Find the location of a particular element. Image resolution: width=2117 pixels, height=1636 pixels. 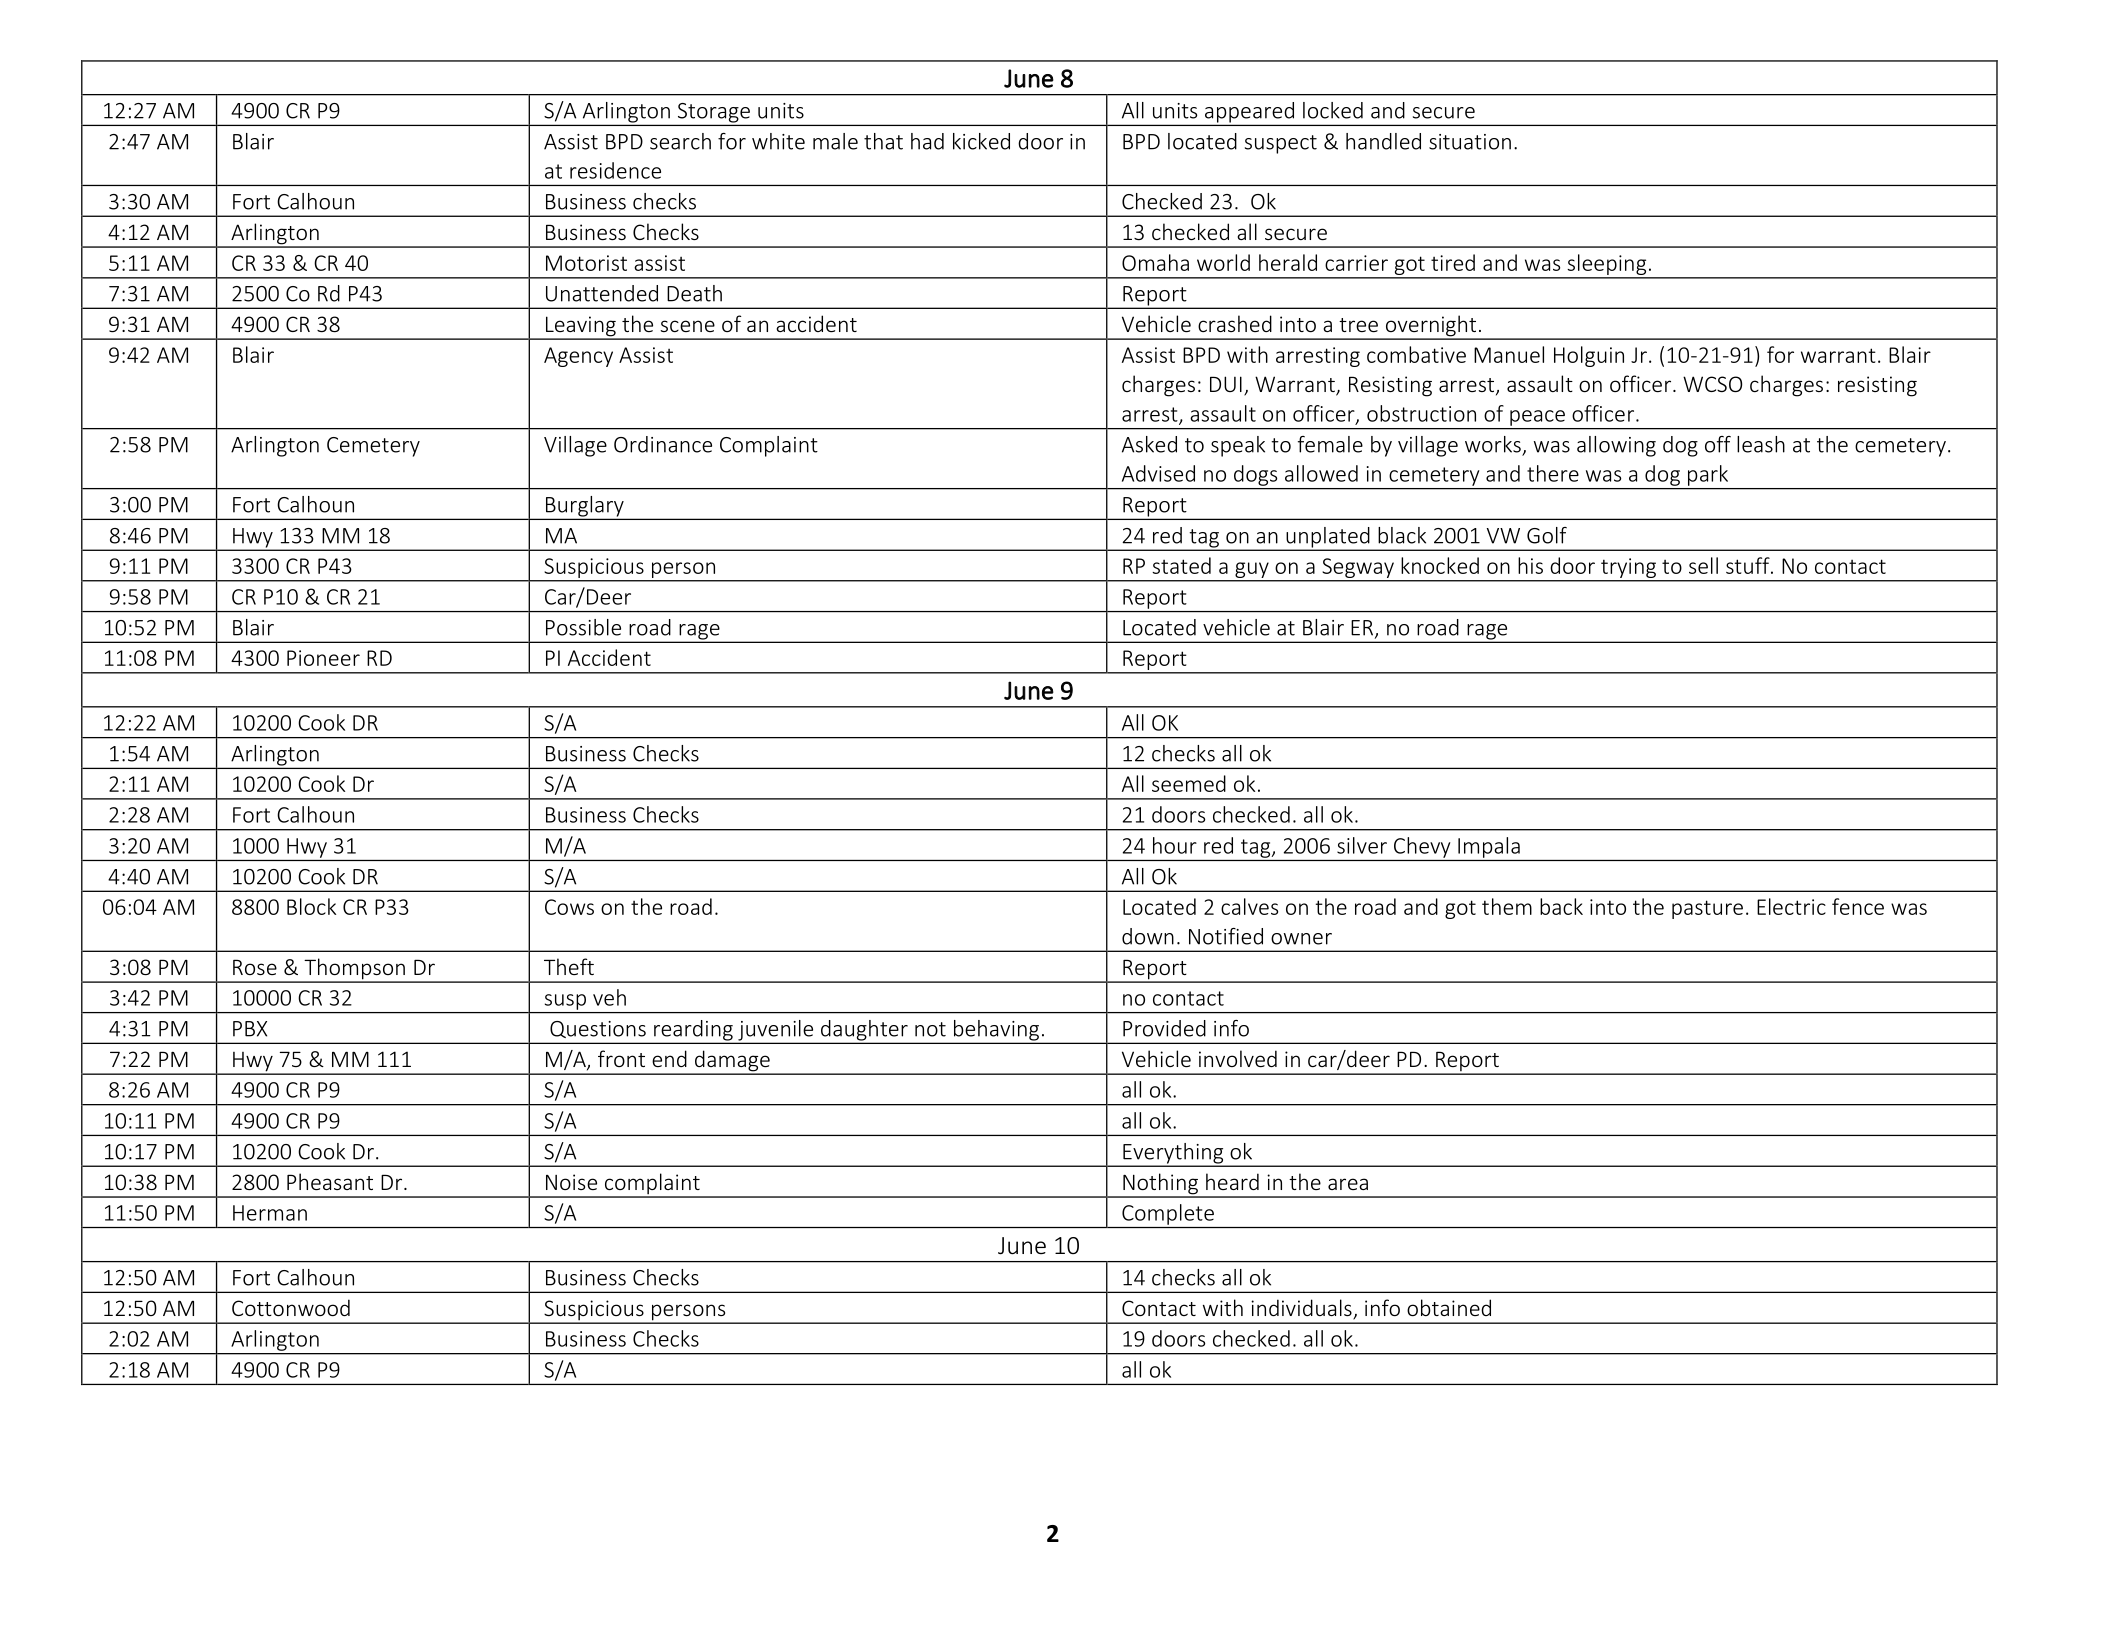

Complete is located at coordinates (1168, 1214).
